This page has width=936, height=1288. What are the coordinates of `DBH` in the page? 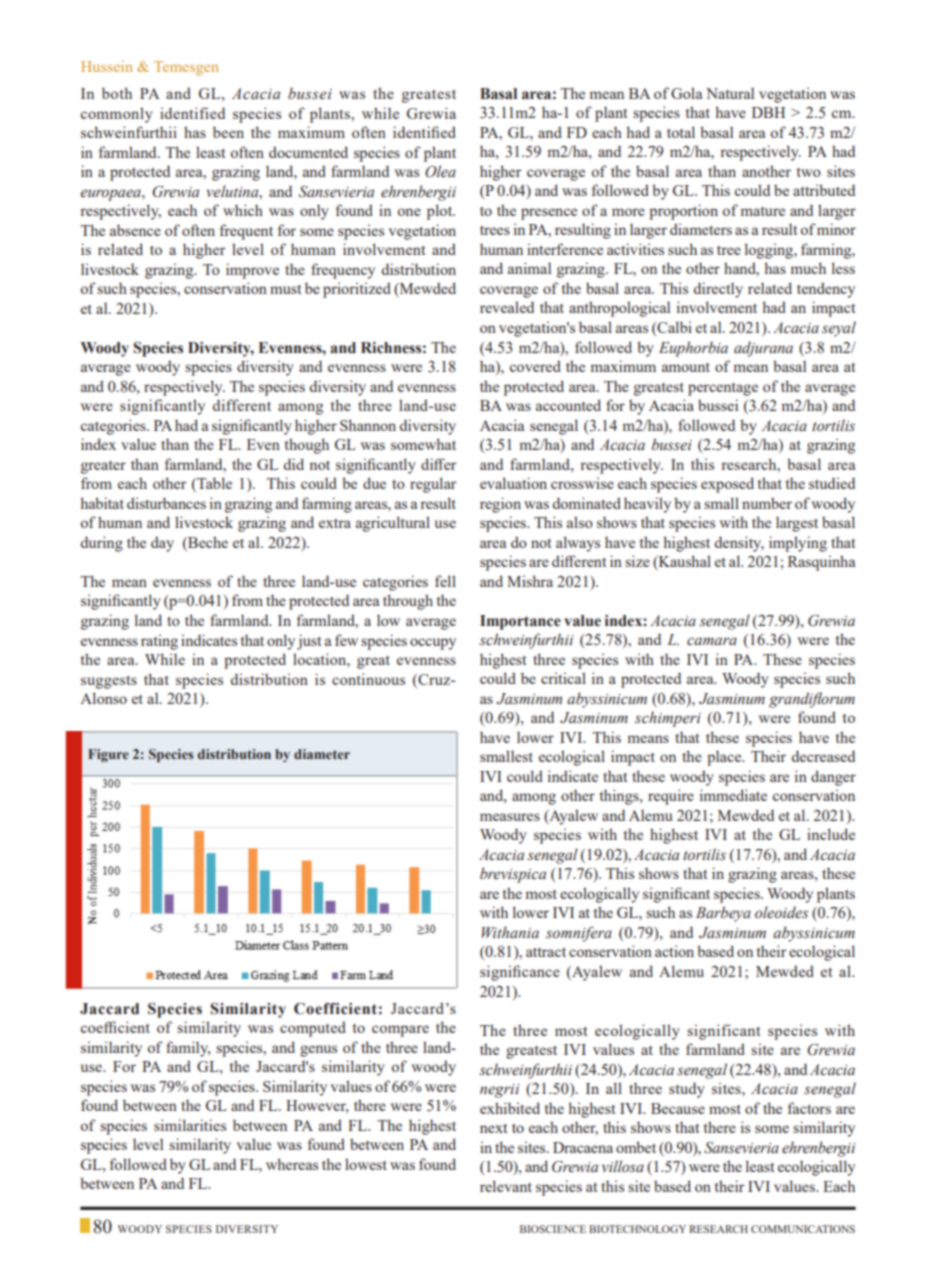 It's located at (768, 112).
